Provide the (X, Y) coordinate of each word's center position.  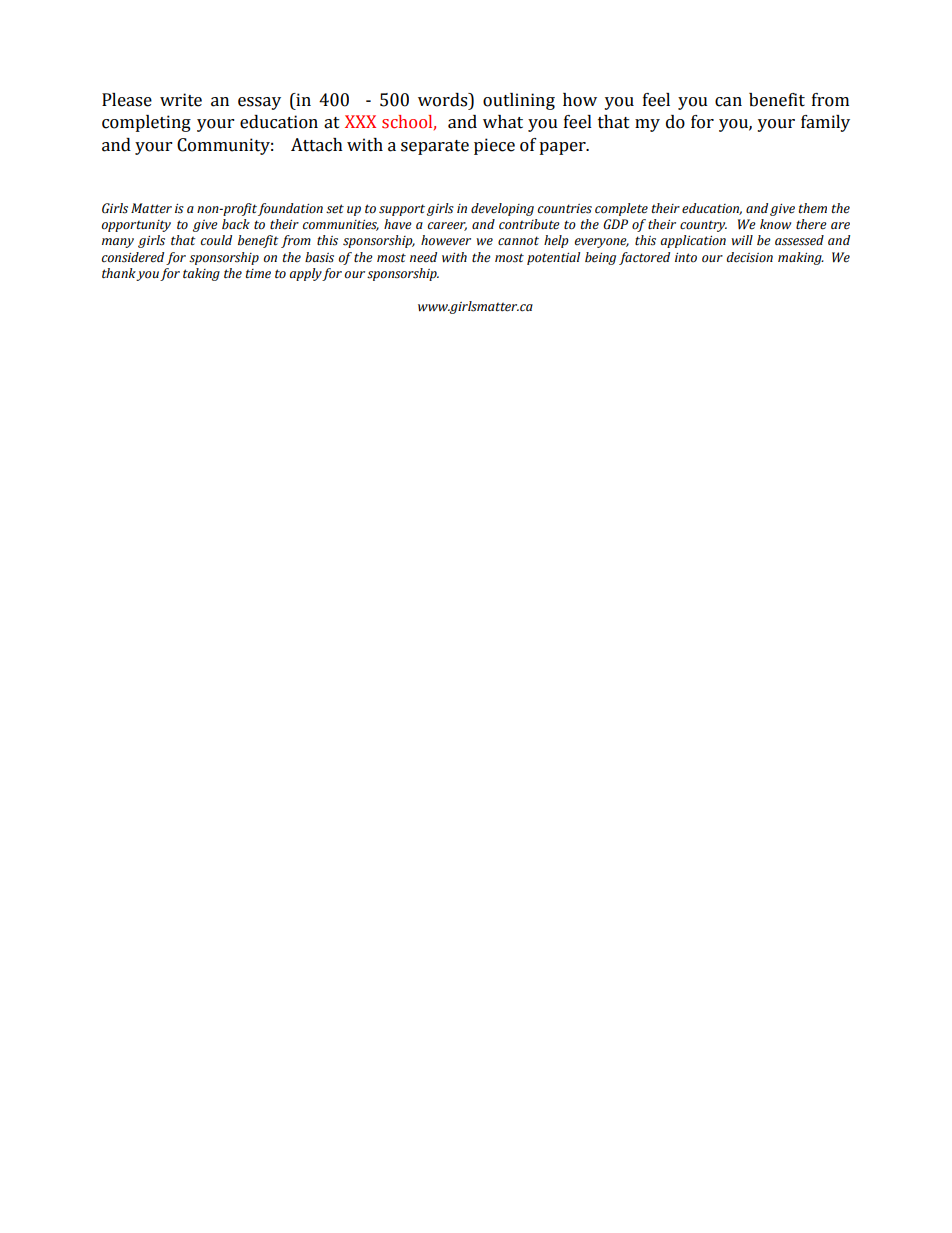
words (444, 100)
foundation (290, 209)
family (825, 123)
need (423, 257)
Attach (317, 145)
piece (494, 146)
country (703, 226)
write (181, 100)
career (447, 226)
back (236, 224)
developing (502, 209)
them (813, 208)
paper (563, 148)
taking (201, 274)
